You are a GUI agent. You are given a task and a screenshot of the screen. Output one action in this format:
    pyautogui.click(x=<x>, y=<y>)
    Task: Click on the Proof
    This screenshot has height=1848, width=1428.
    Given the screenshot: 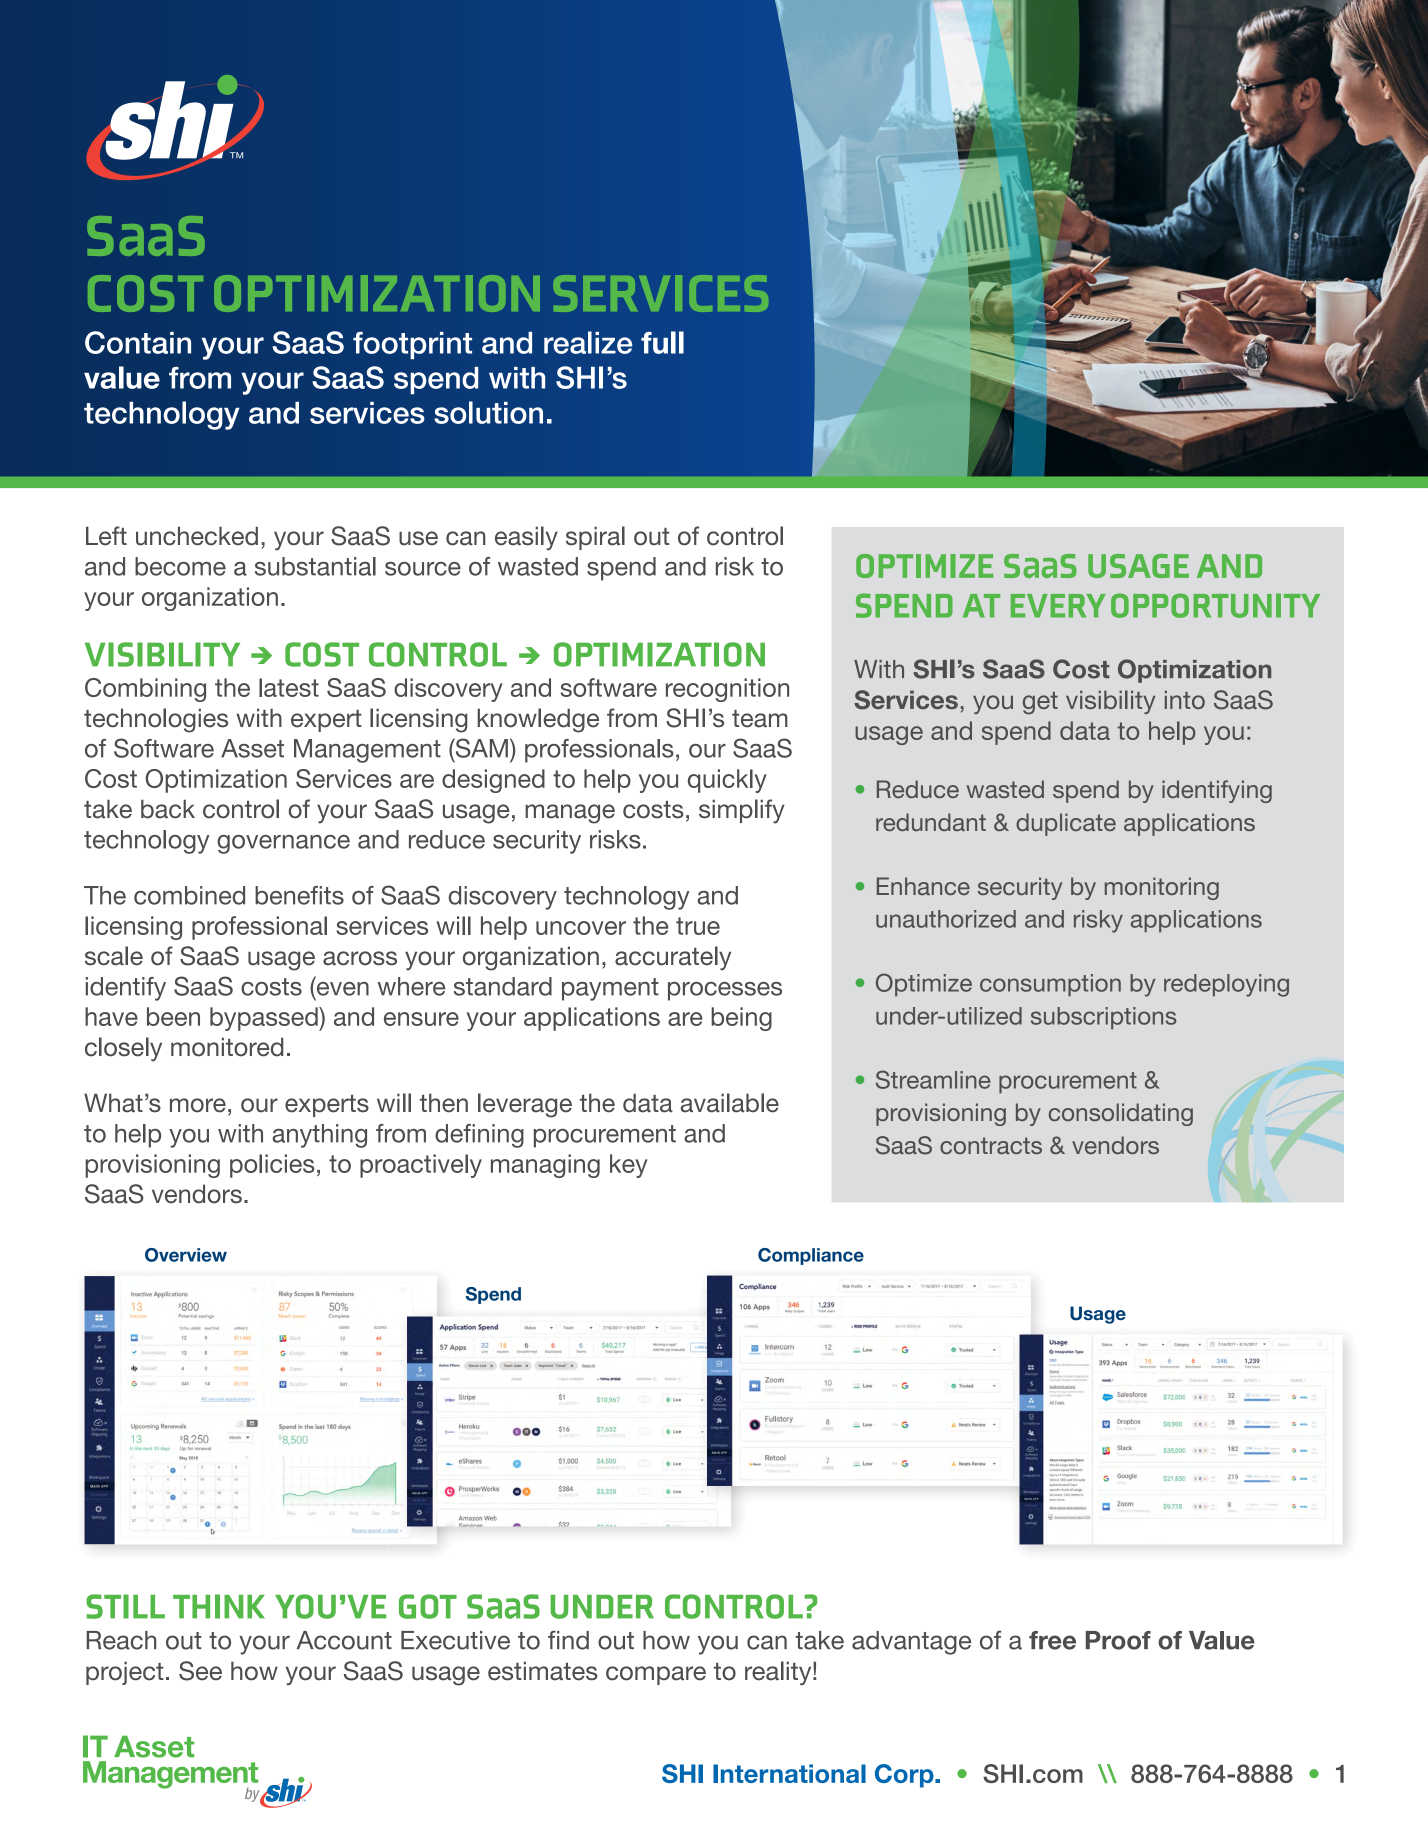 What is the action you would take?
    pyautogui.click(x=1118, y=1640)
